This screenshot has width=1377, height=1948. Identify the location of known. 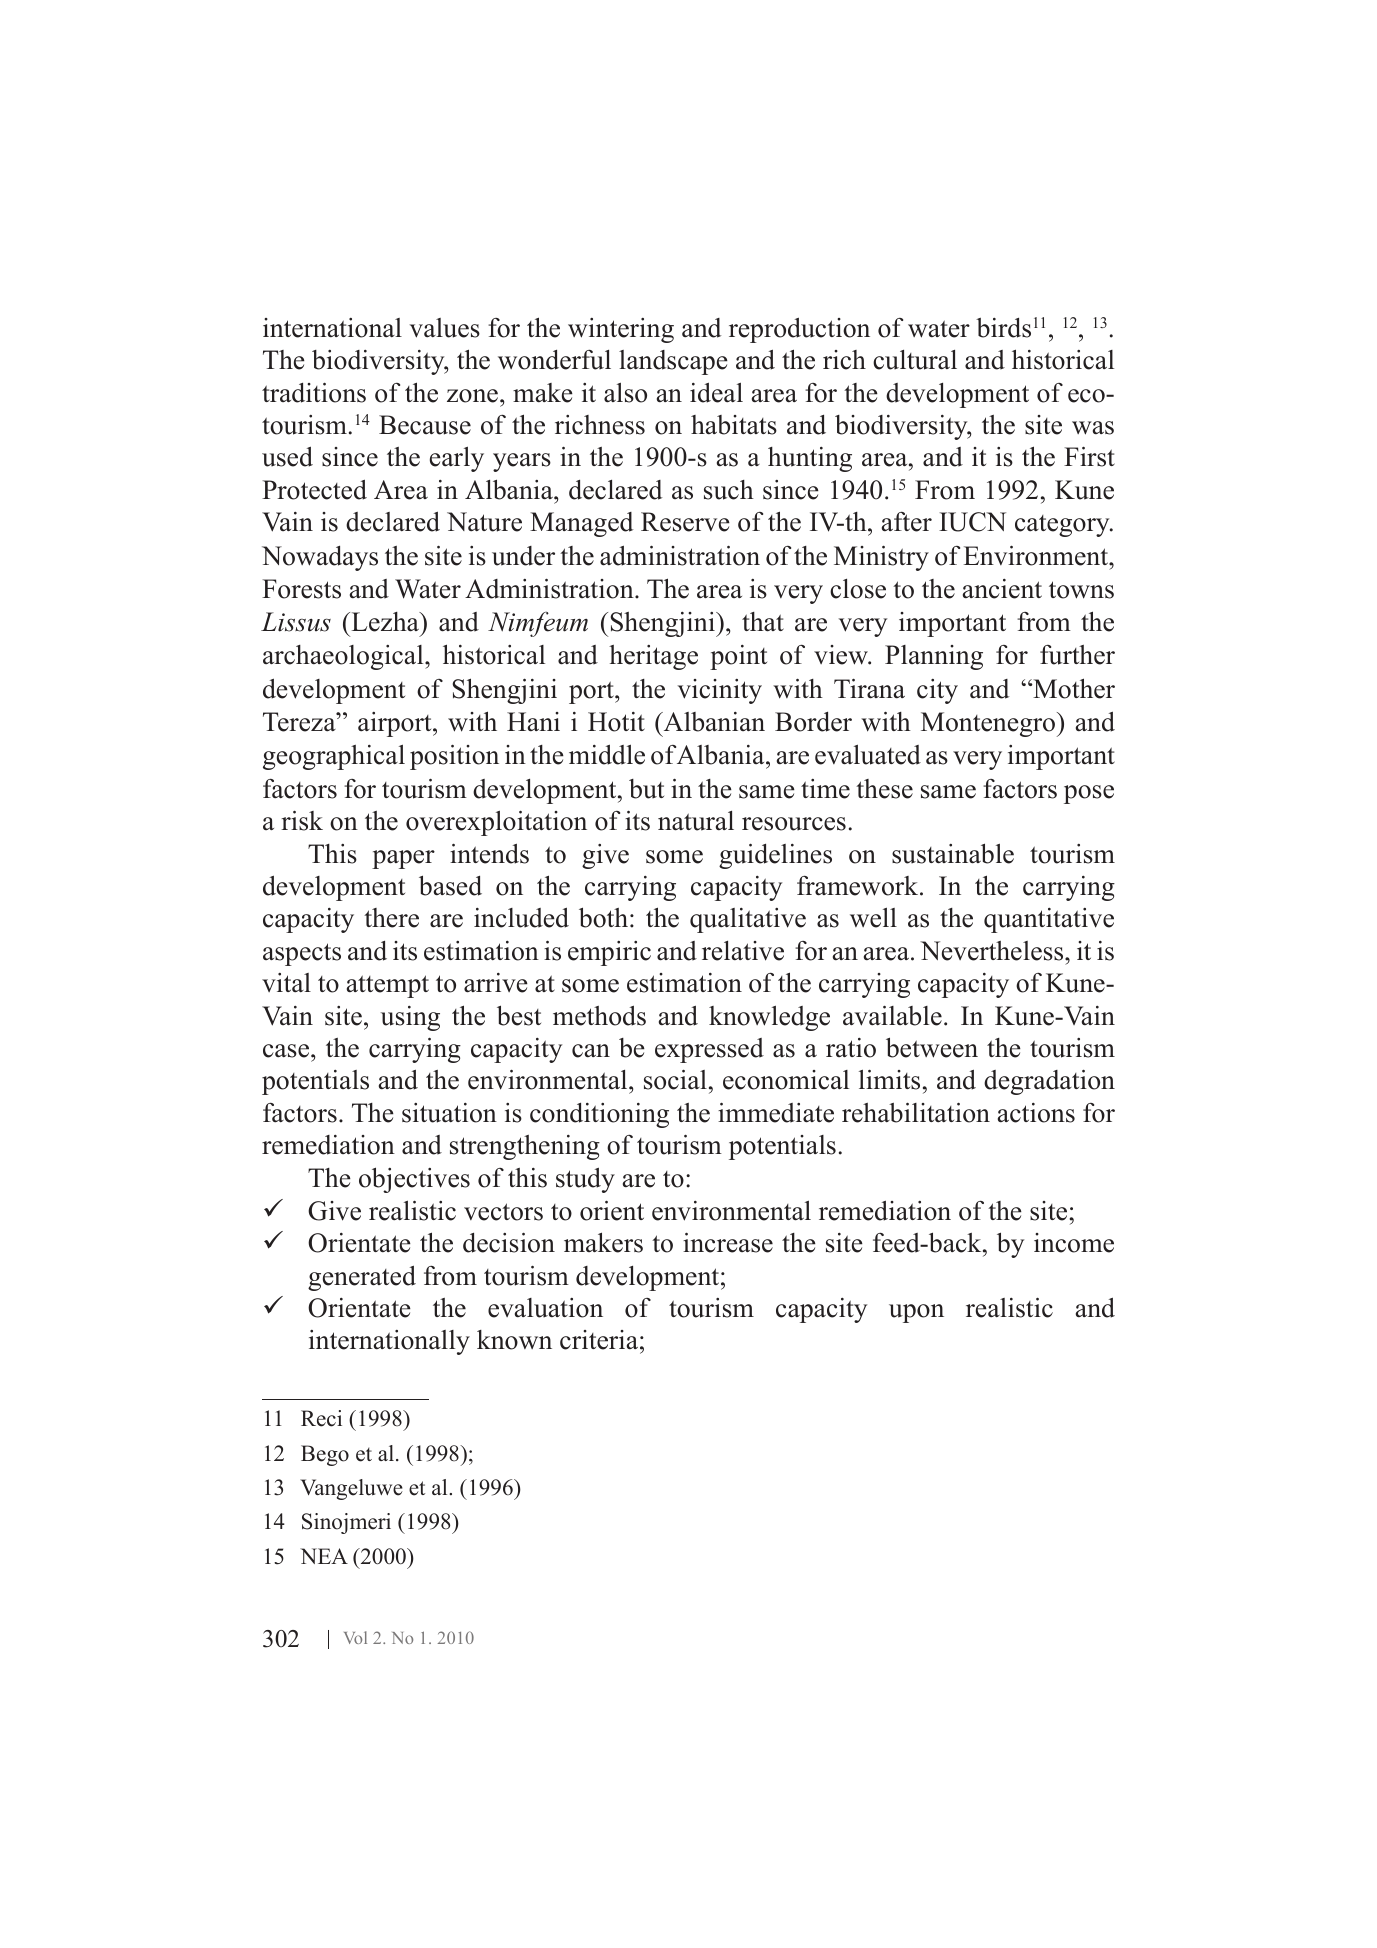
(514, 1340).
